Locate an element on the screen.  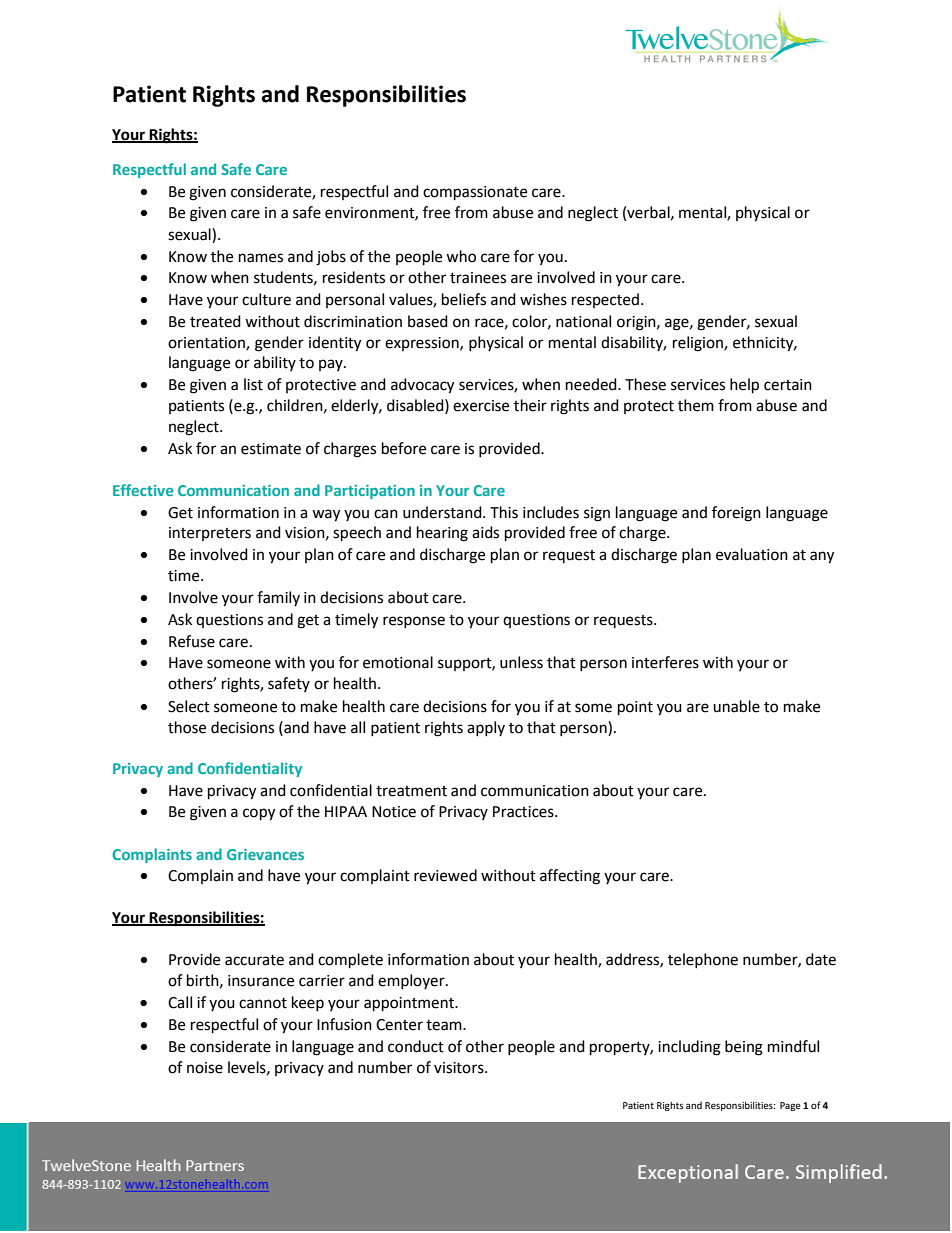
compassionate is located at coordinates (475, 193).
